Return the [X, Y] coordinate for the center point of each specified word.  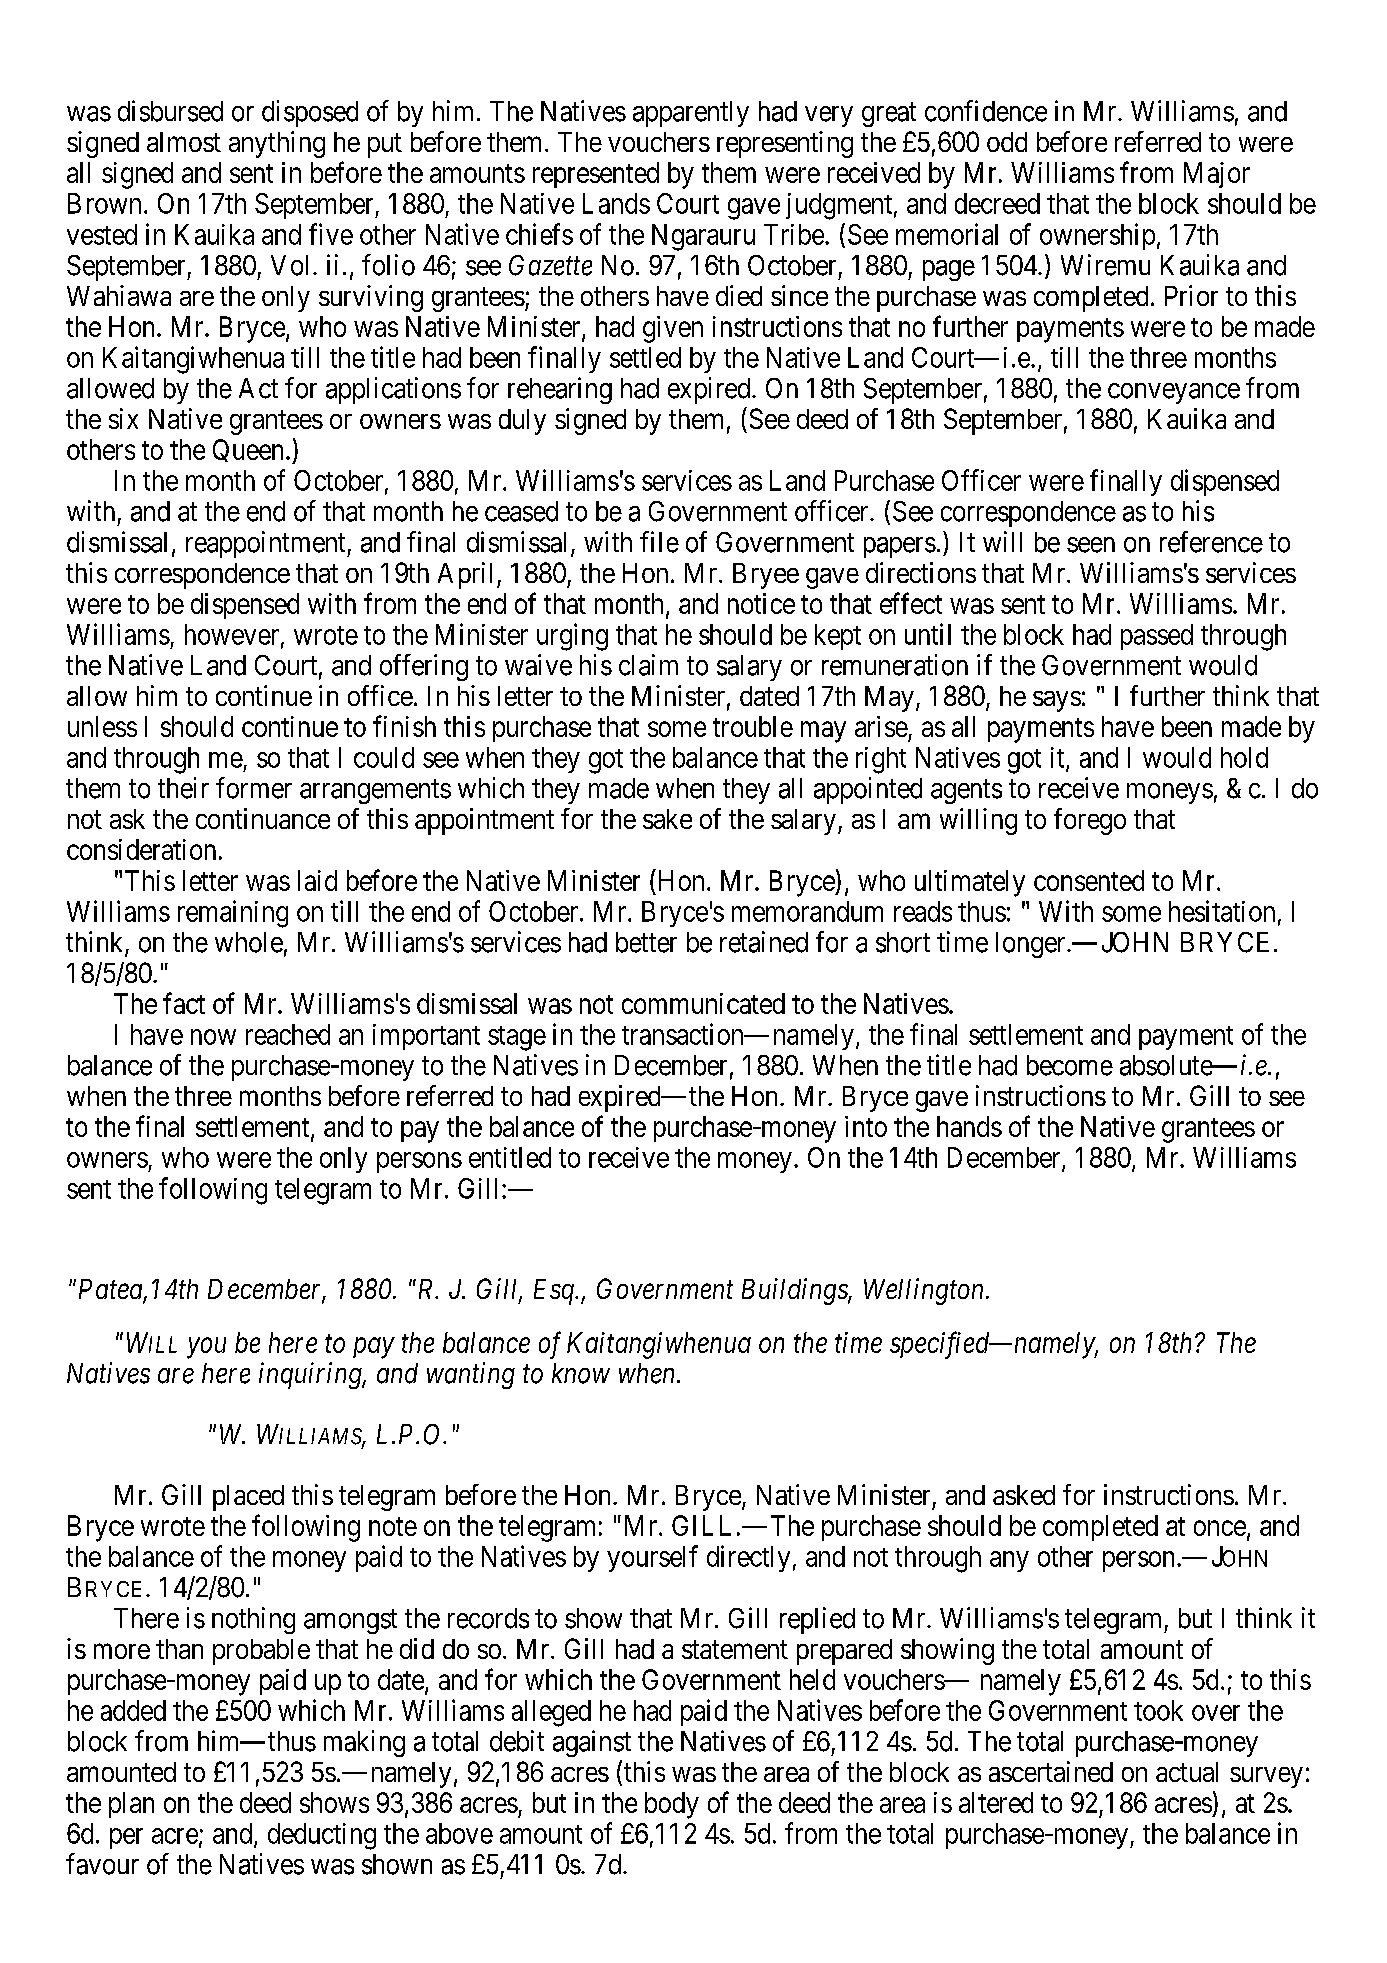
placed [248, 1498]
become [1070, 1065]
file [659, 542]
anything [277, 144]
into [866, 1126]
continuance [263, 818]
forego [1090, 821]
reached [288, 1034]
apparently [691, 114]
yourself [652, 1558]
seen [1091, 545]
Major [1217, 175]
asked [1024, 1495]
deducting [322, 1836]
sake [667, 819]
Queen [248, 450]
